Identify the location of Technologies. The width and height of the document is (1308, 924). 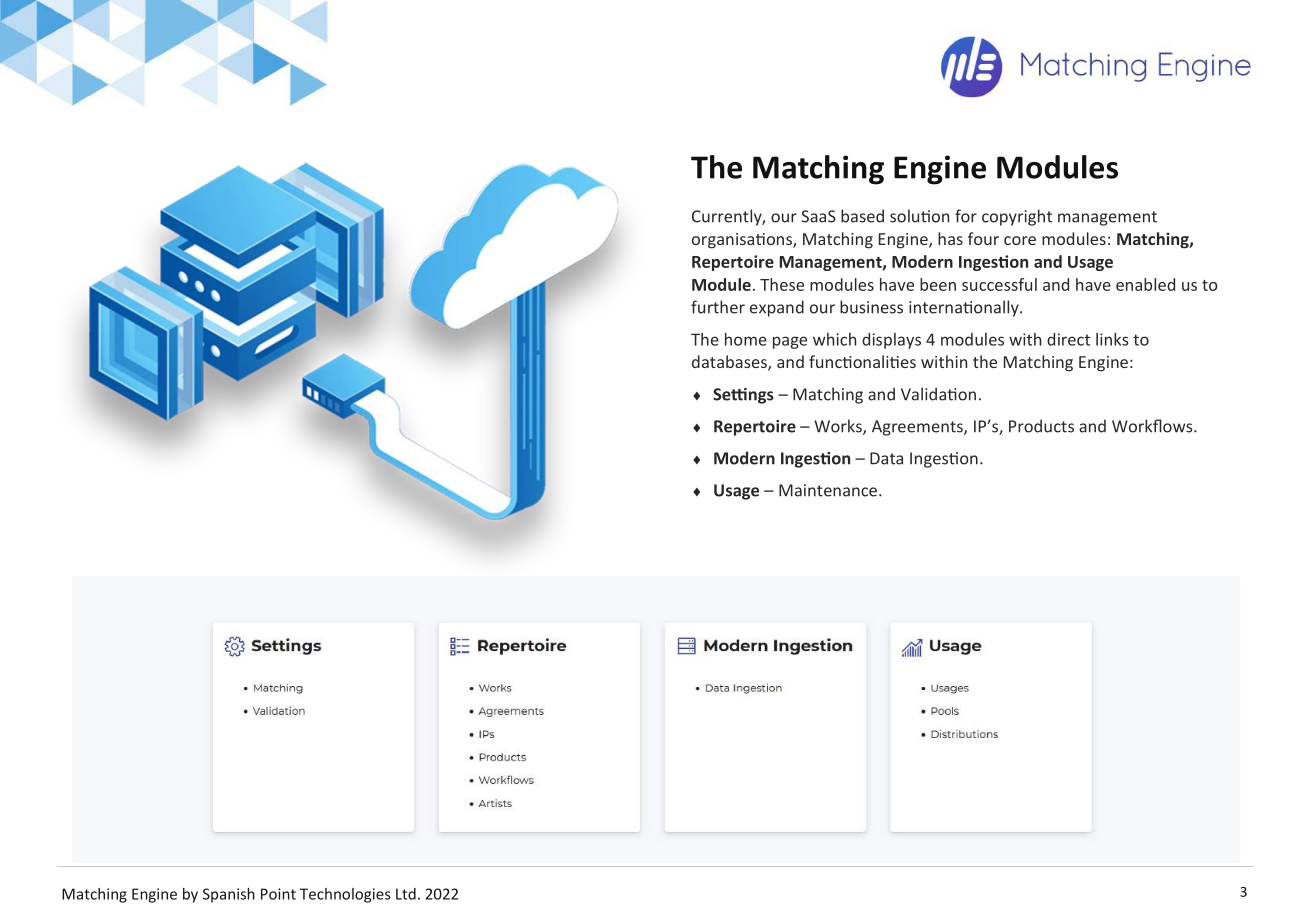
(345, 895).
